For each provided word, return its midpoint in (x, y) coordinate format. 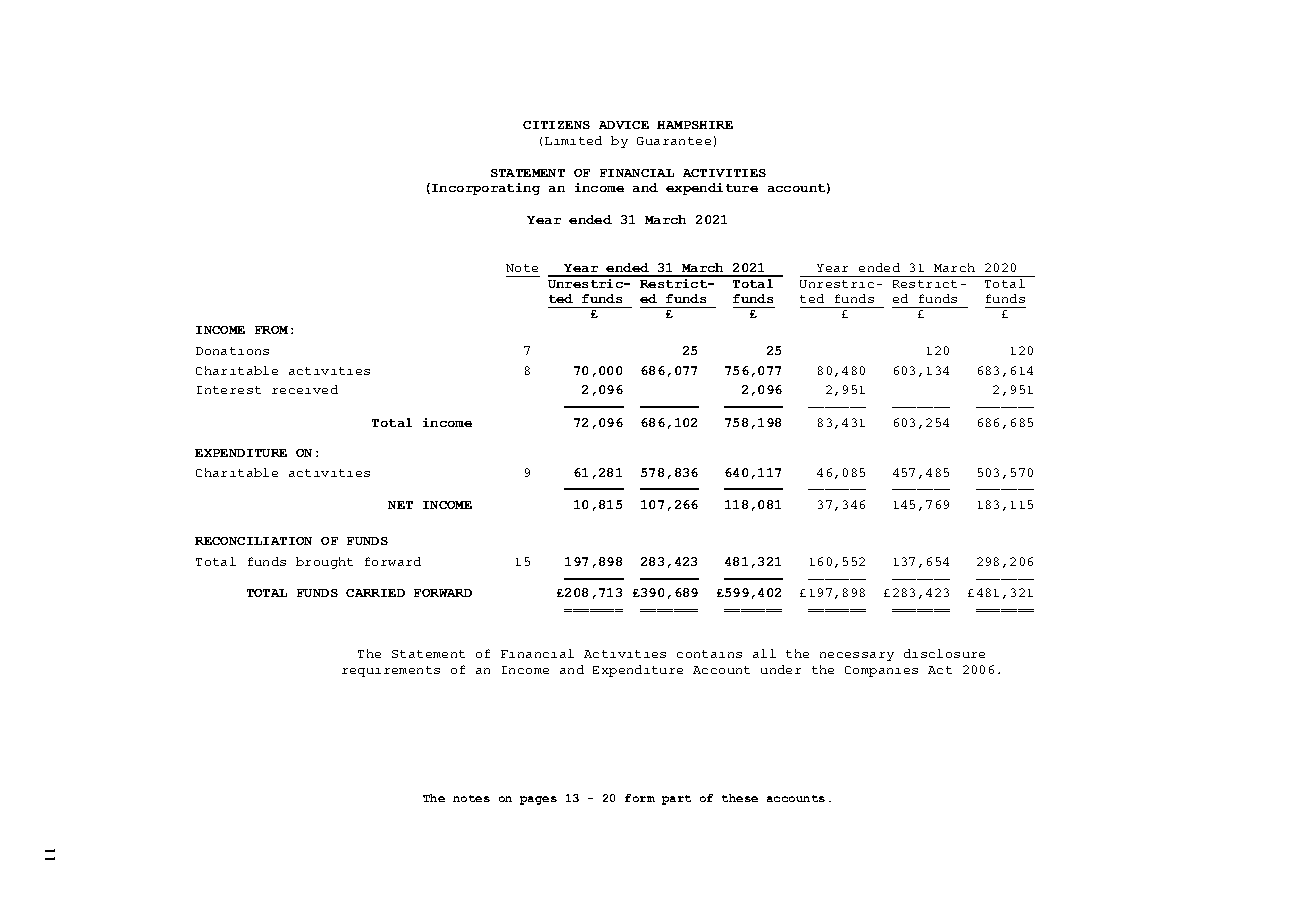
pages (538, 800)
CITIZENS (556, 125)
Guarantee (674, 141)
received (305, 389)
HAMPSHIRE (695, 125)
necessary (857, 656)
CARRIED (375, 593)
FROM (271, 330)
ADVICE (624, 125)
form (640, 798)
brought (324, 563)
